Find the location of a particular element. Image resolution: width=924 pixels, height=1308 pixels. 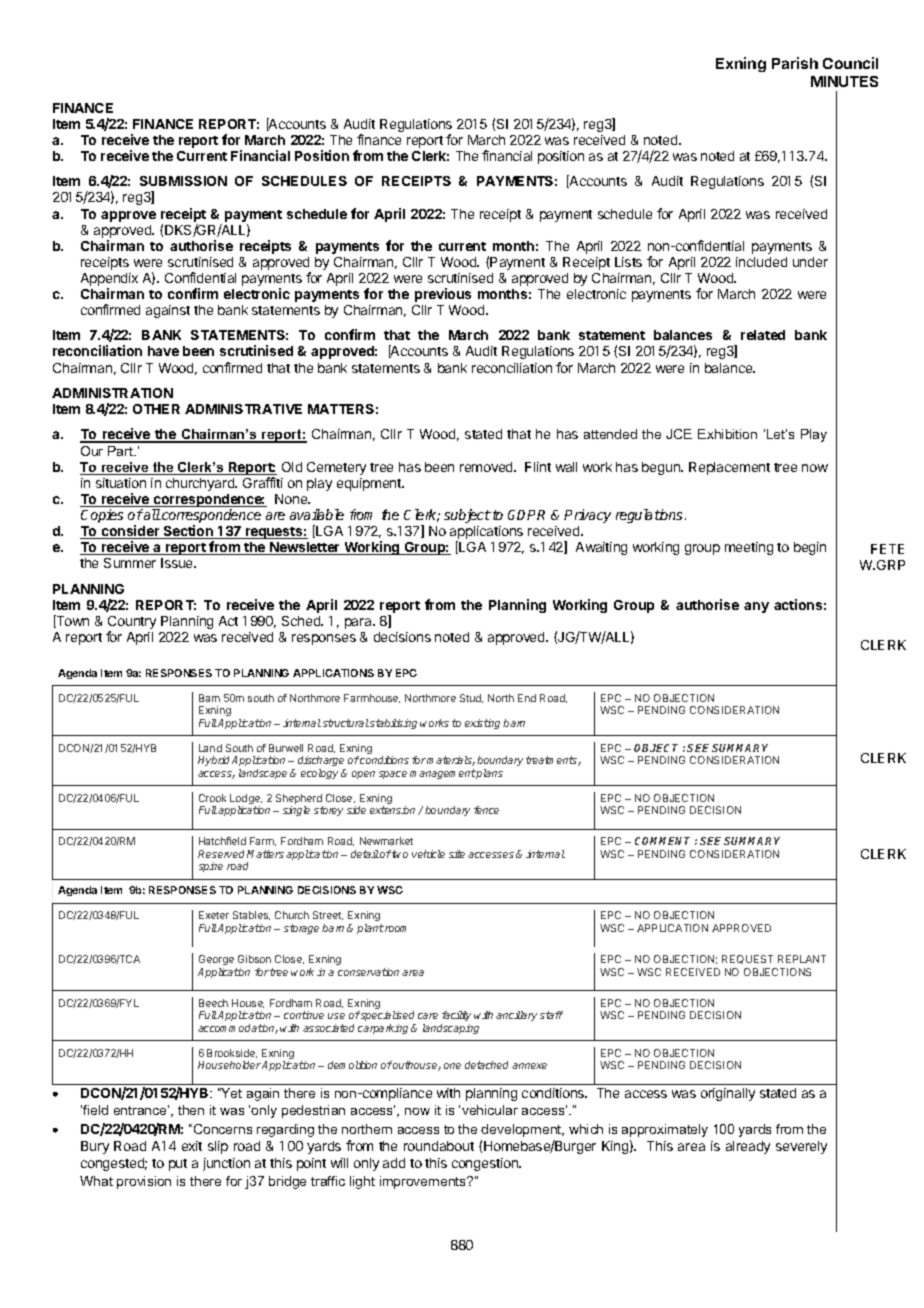

exit is located at coordinates (192, 1146).
